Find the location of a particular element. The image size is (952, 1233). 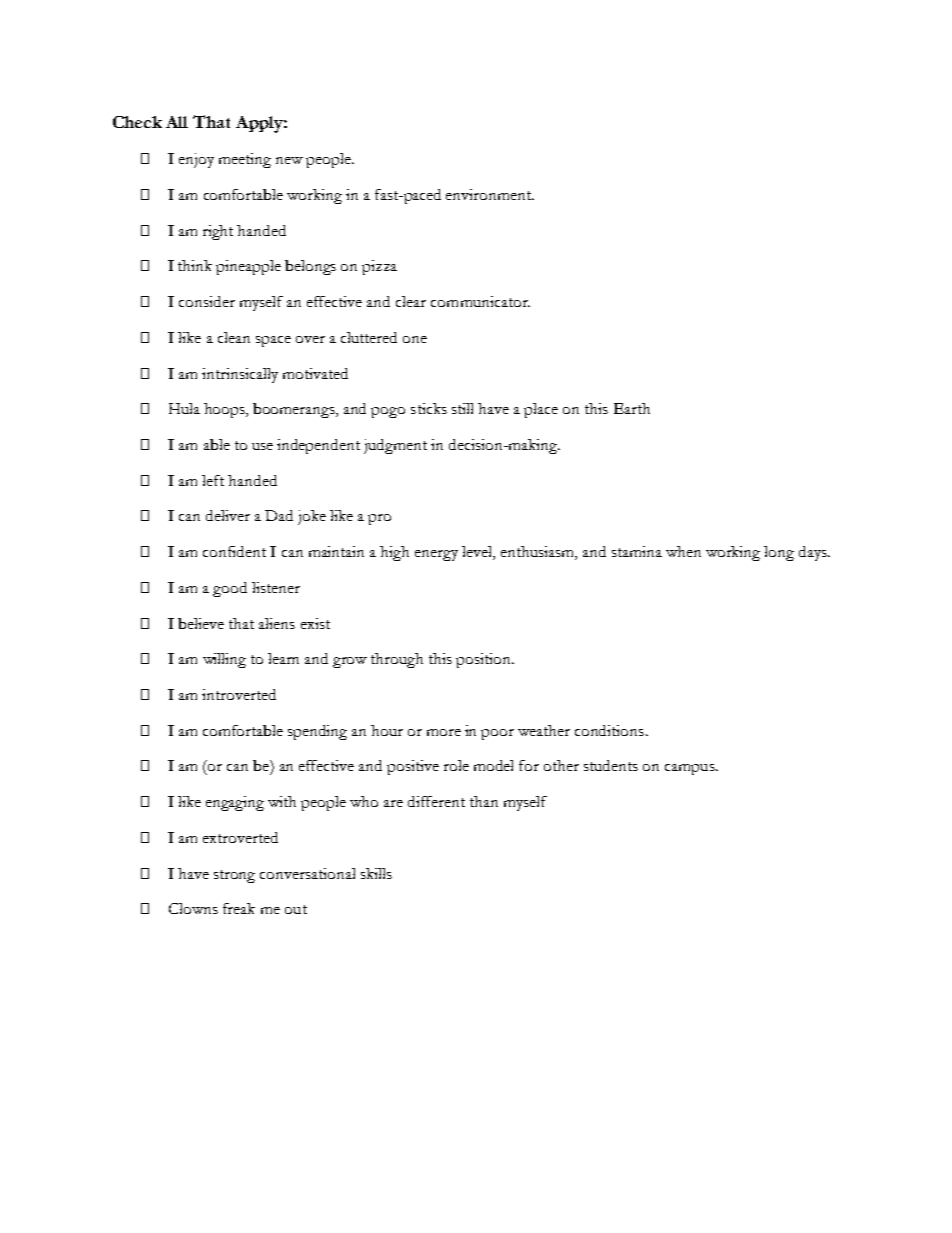

enjoy is located at coordinates (196, 160).
